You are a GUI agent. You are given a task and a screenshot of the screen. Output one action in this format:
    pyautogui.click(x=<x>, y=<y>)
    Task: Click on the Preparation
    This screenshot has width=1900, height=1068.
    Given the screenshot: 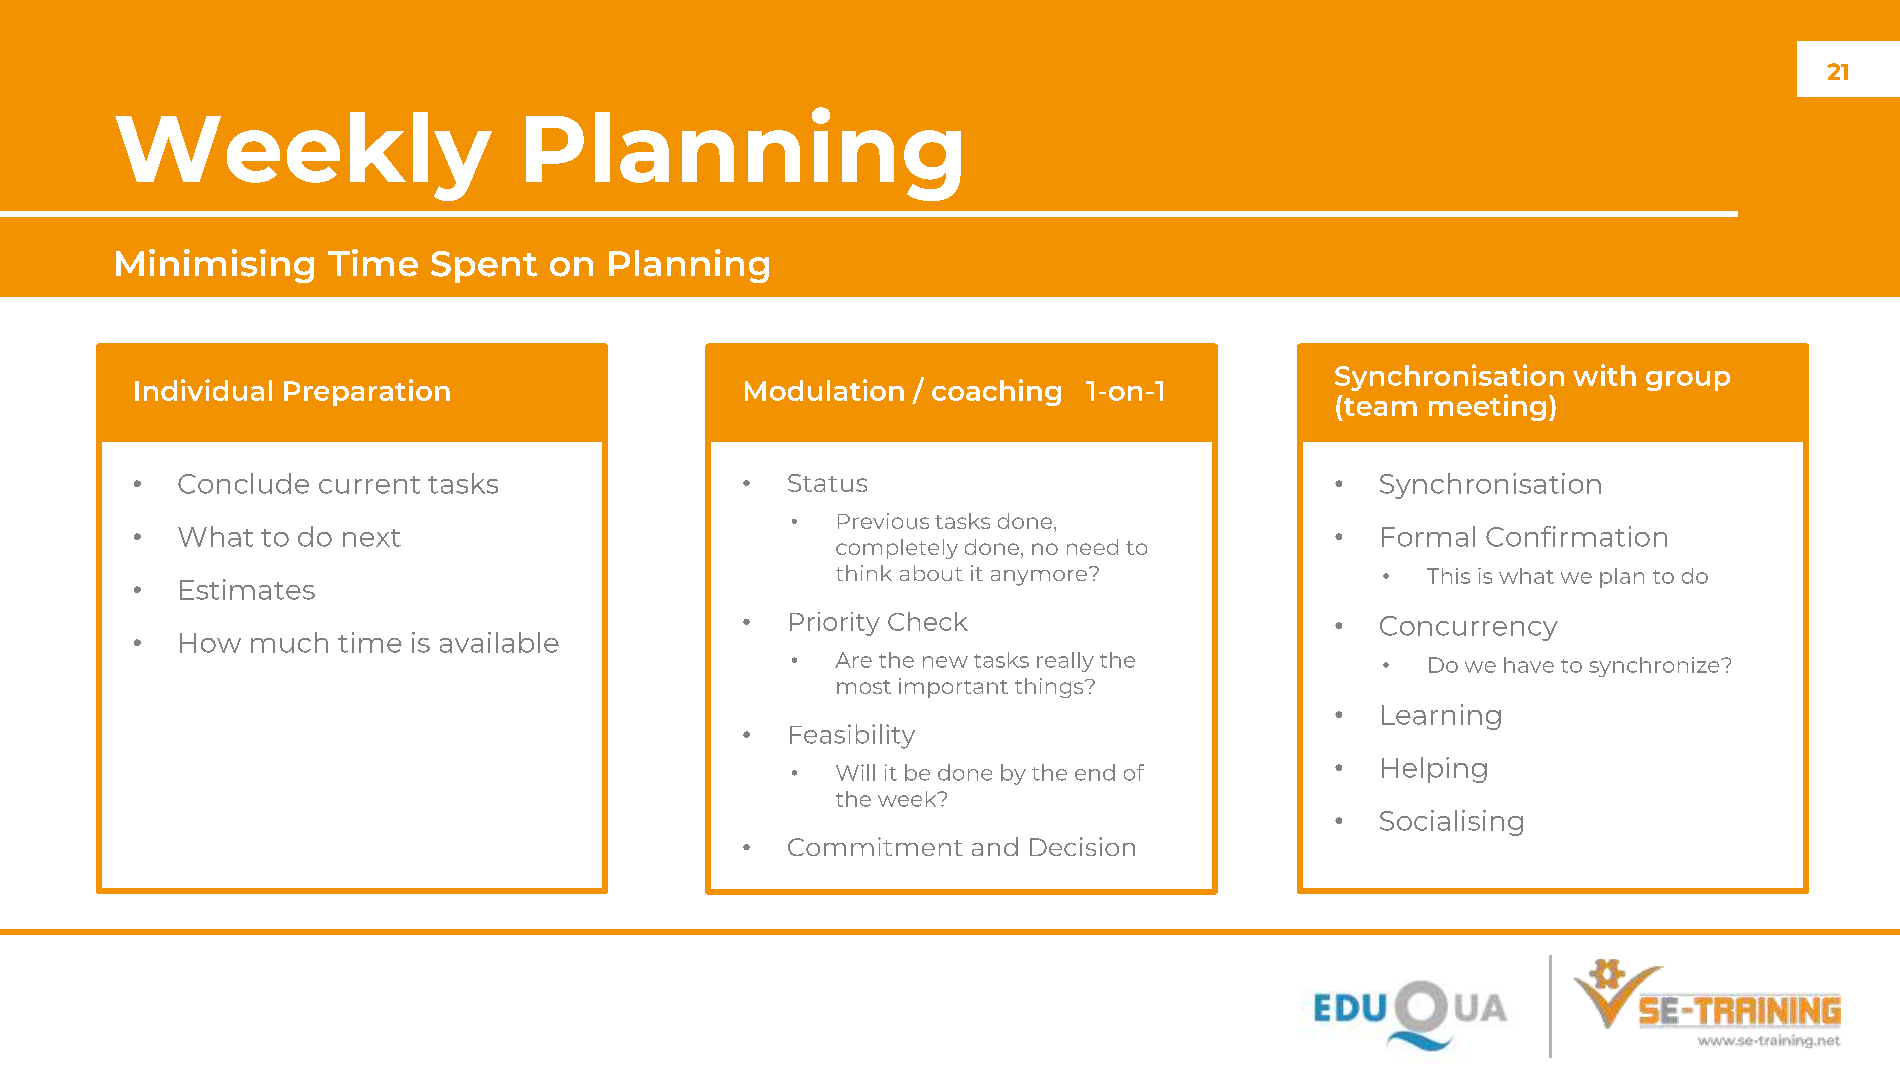 What is the action you would take?
    pyautogui.click(x=367, y=392)
